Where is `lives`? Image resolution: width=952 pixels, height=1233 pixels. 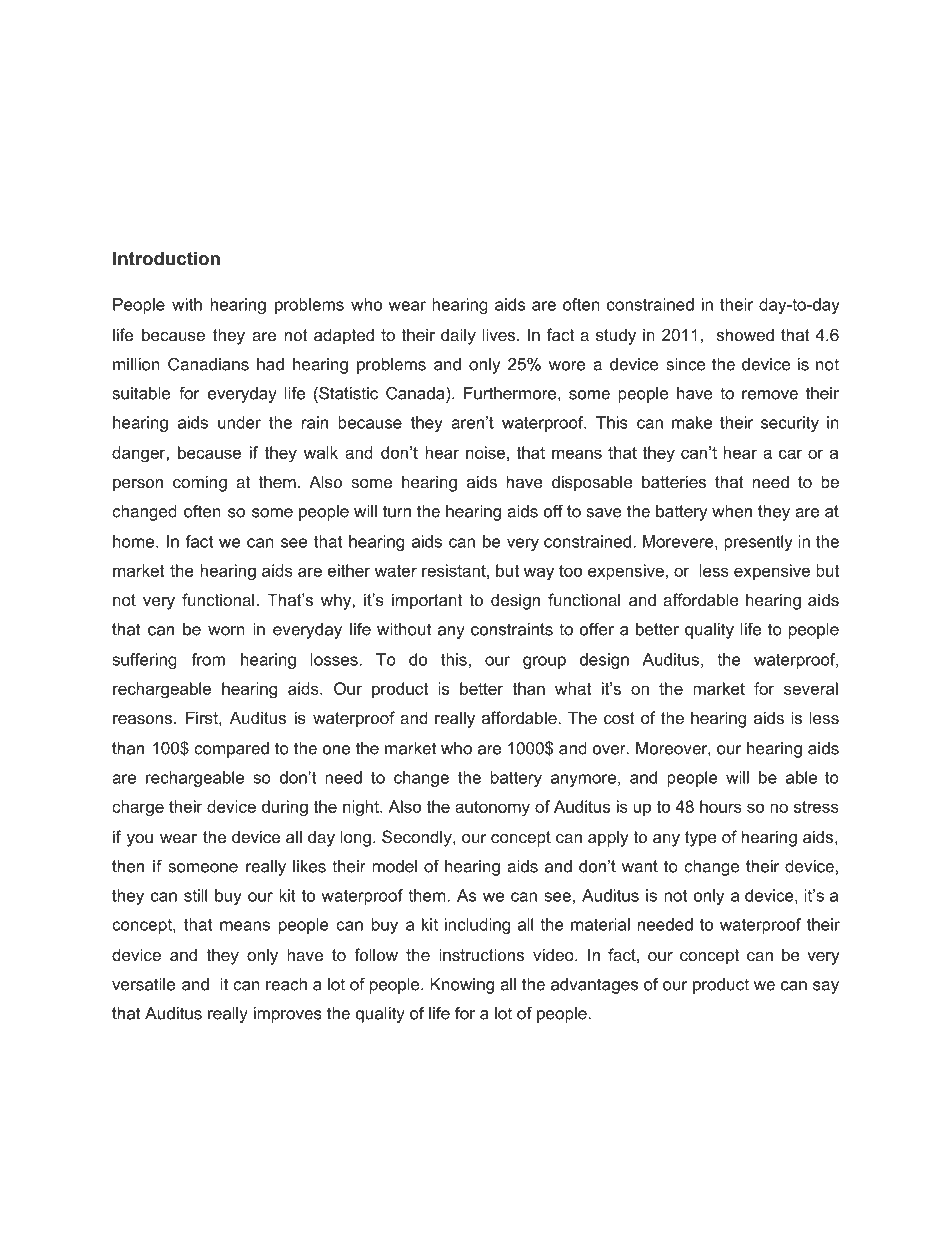
lives is located at coordinates (500, 334).
